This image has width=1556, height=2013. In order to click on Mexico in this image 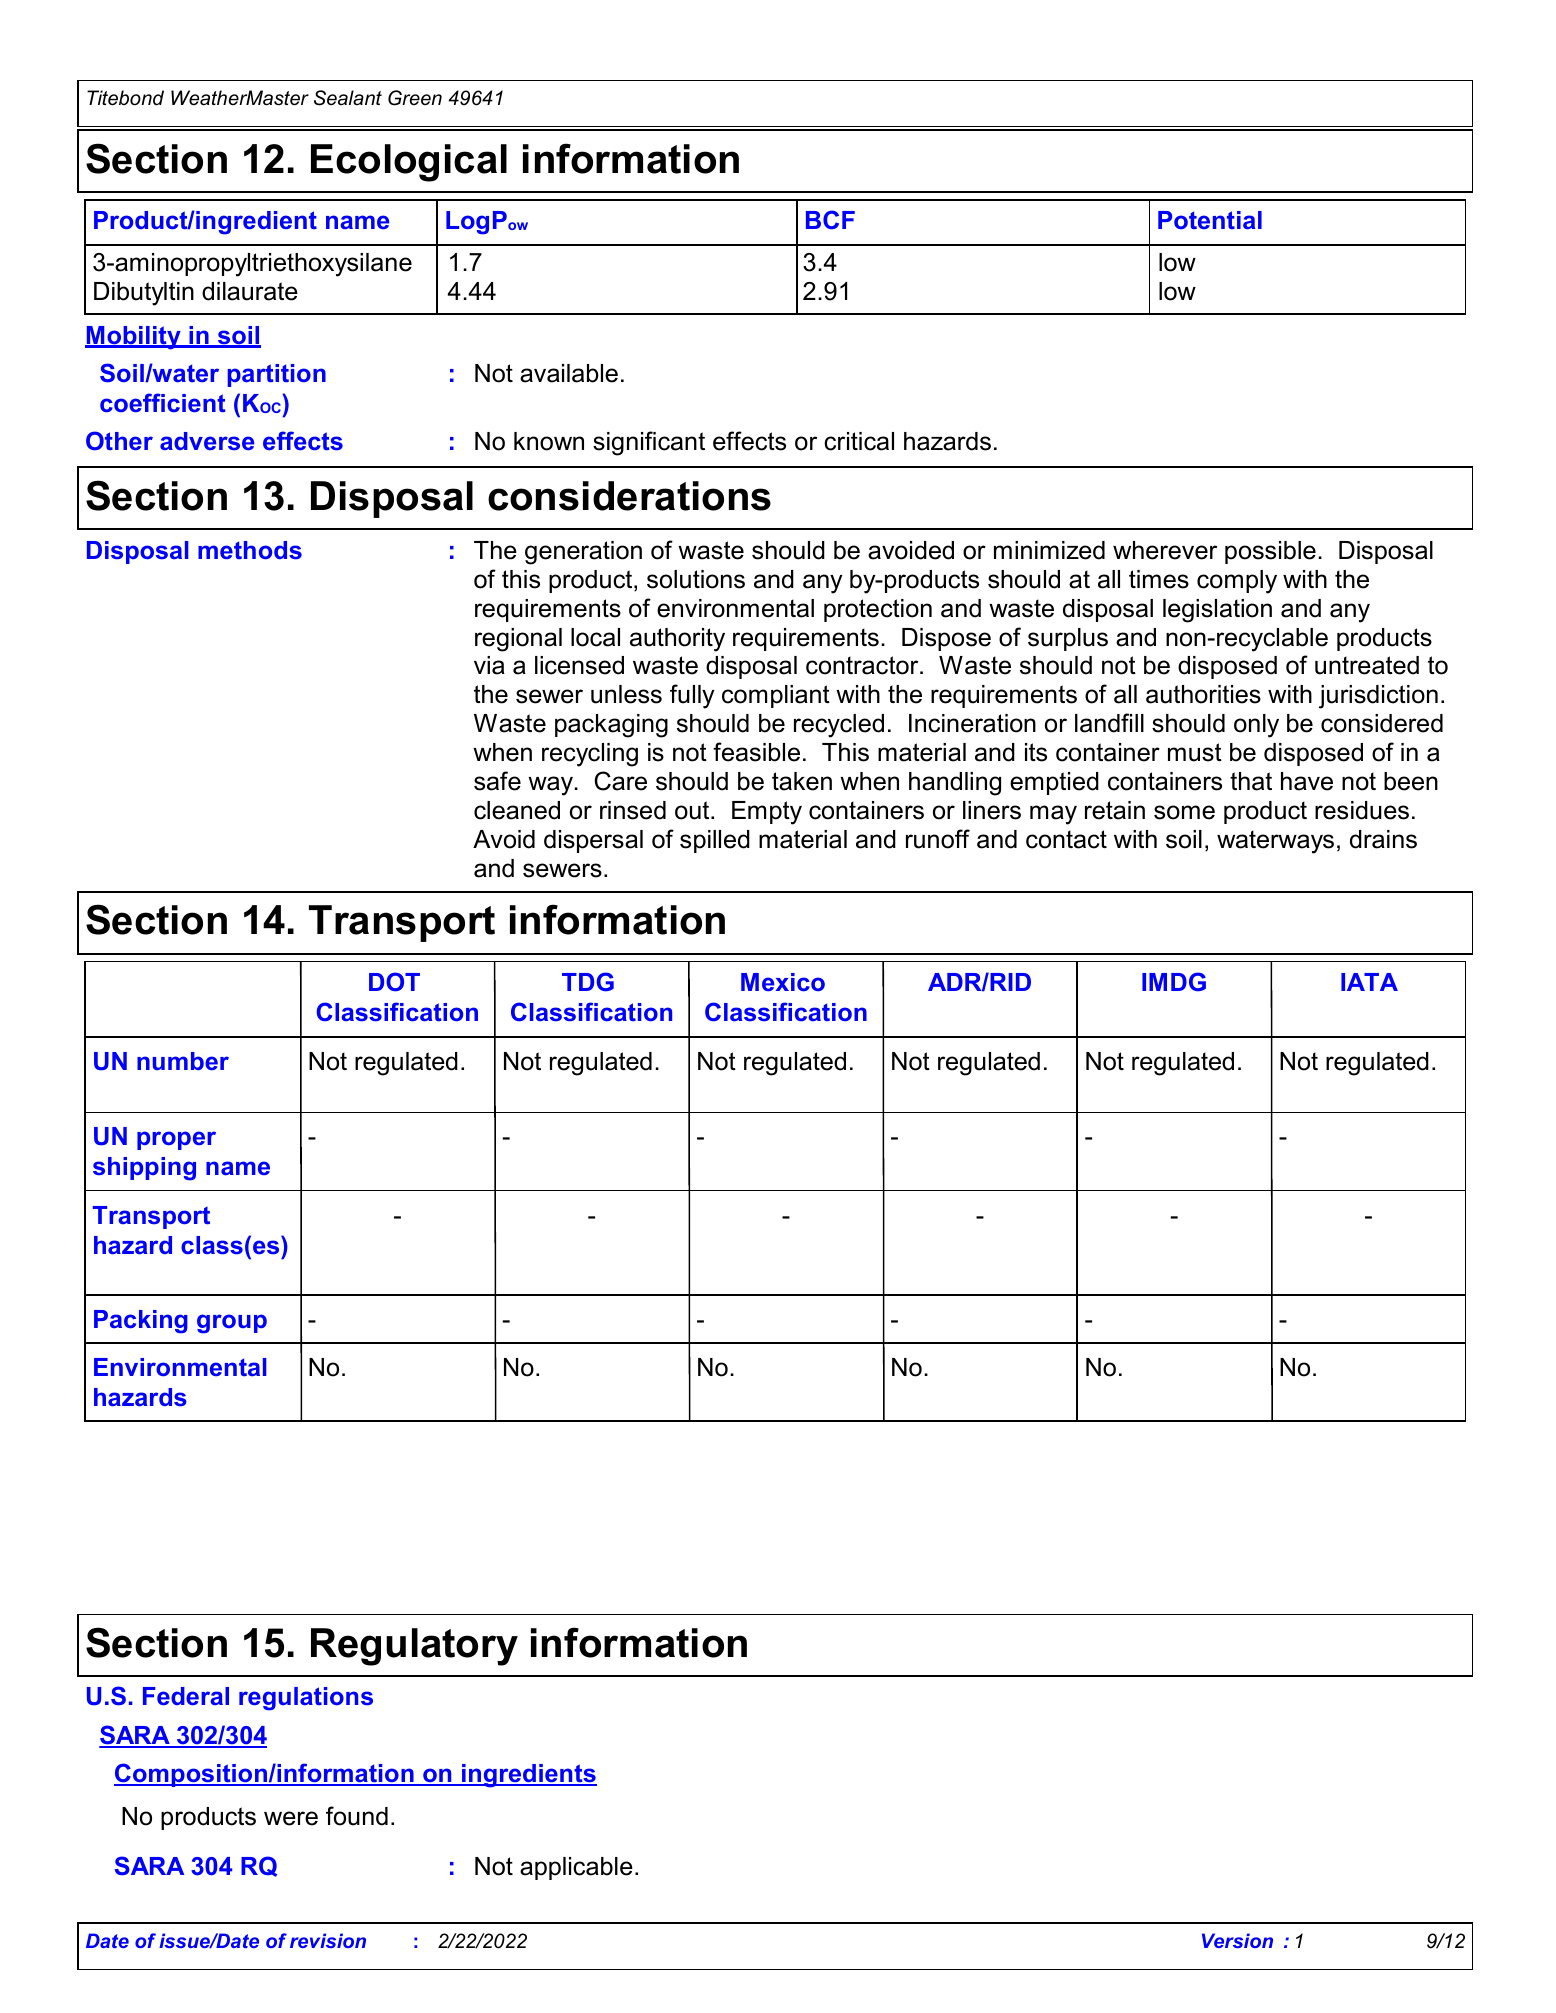, I will do `click(783, 982)`.
